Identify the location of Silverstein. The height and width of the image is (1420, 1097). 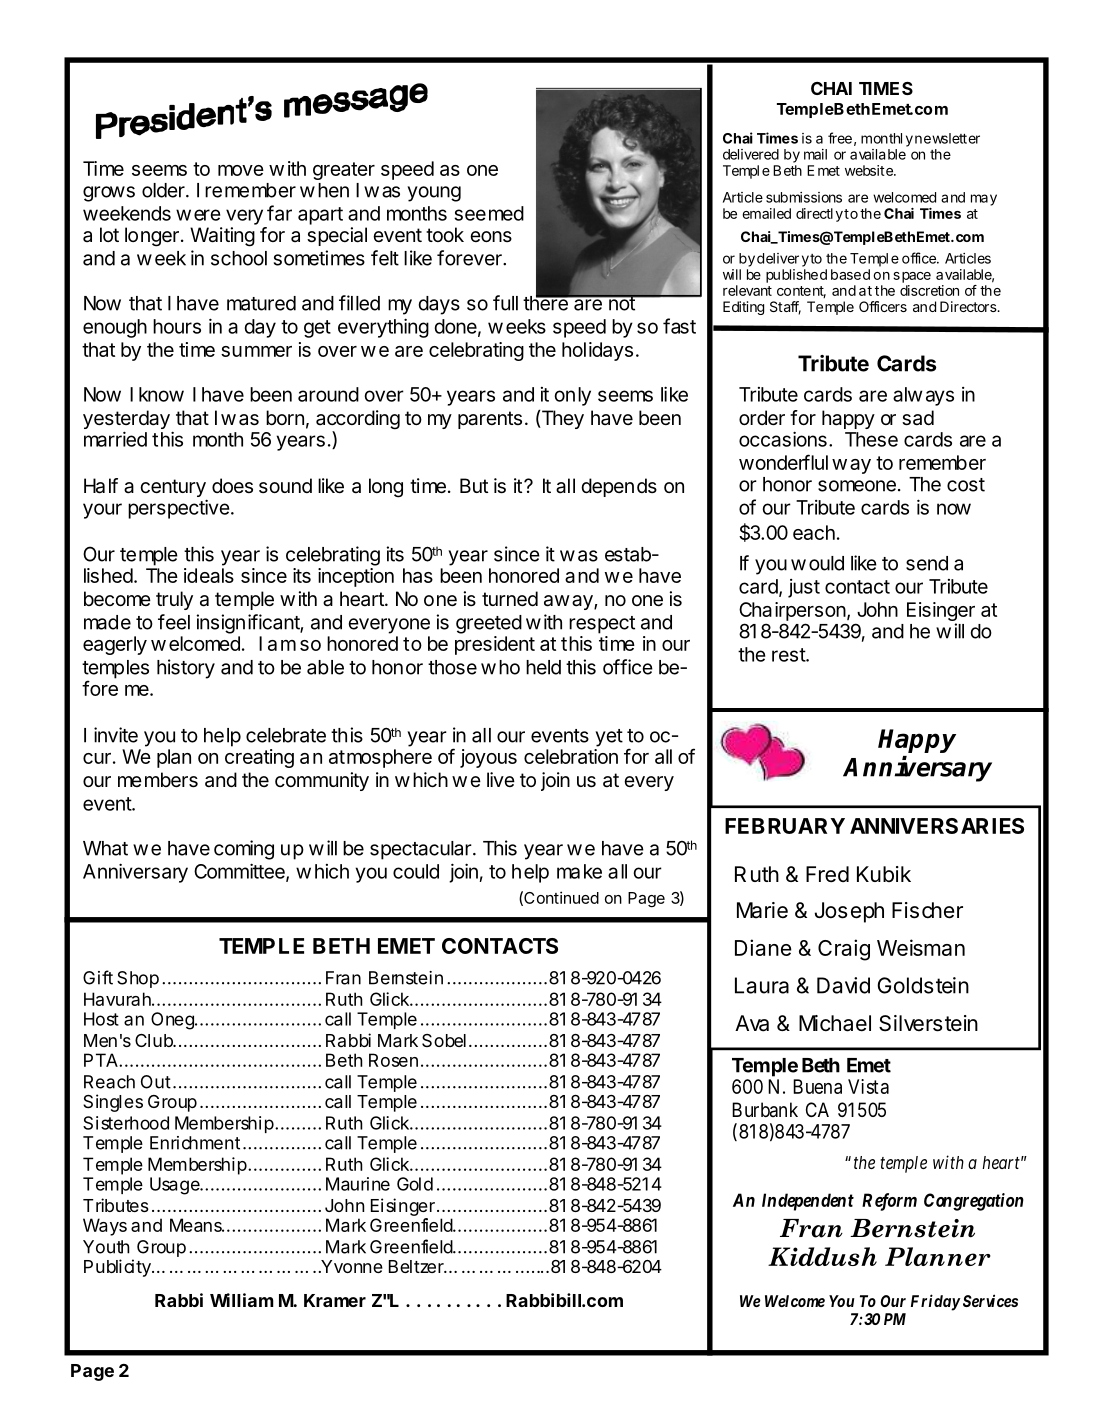
(928, 1023).
